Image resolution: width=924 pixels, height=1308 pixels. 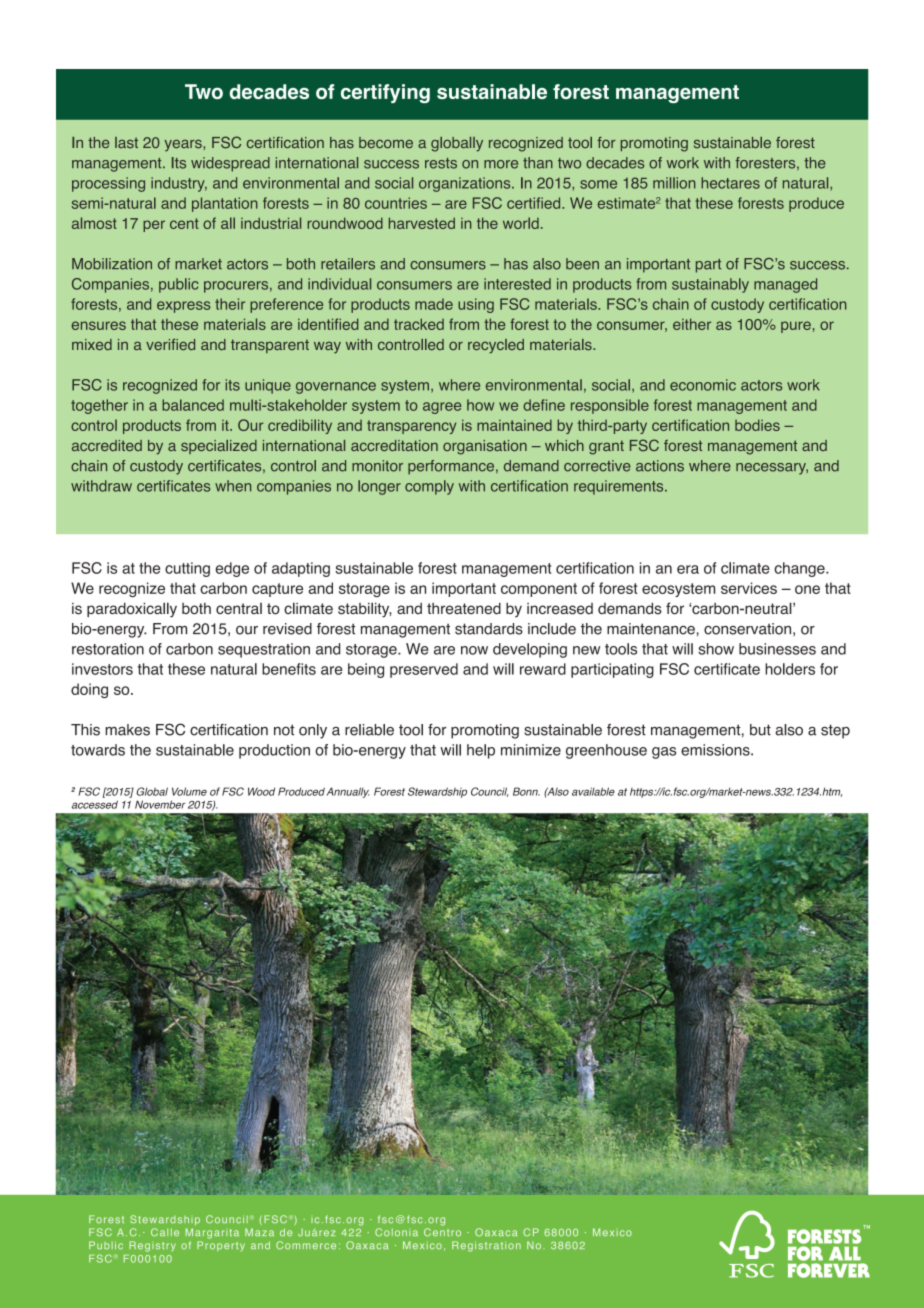 What do you see at coordinates (385, 93) in the screenshot?
I see `certifying` at bounding box center [385, 93].
